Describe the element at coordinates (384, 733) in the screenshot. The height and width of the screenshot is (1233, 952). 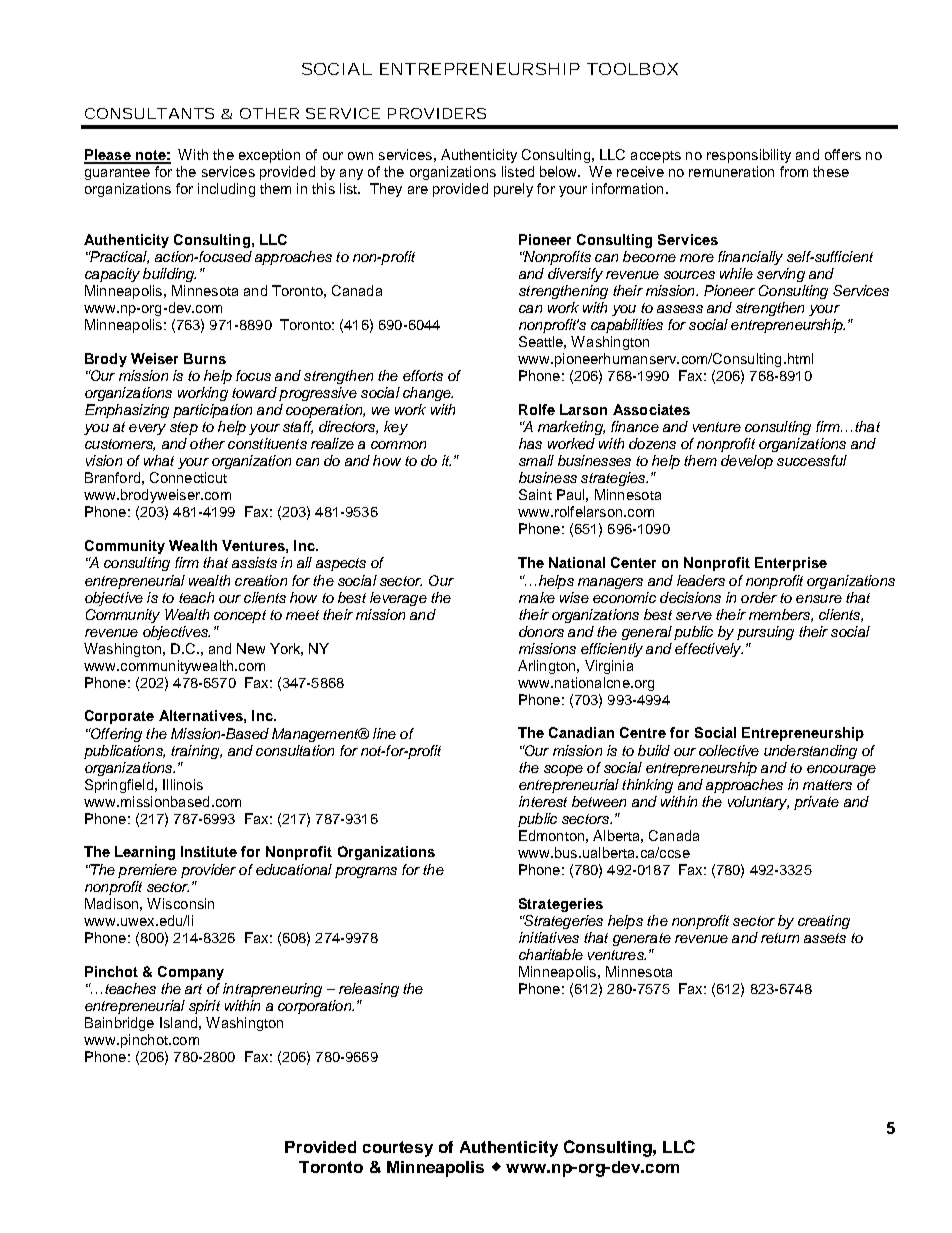
I see `line` at that location.
